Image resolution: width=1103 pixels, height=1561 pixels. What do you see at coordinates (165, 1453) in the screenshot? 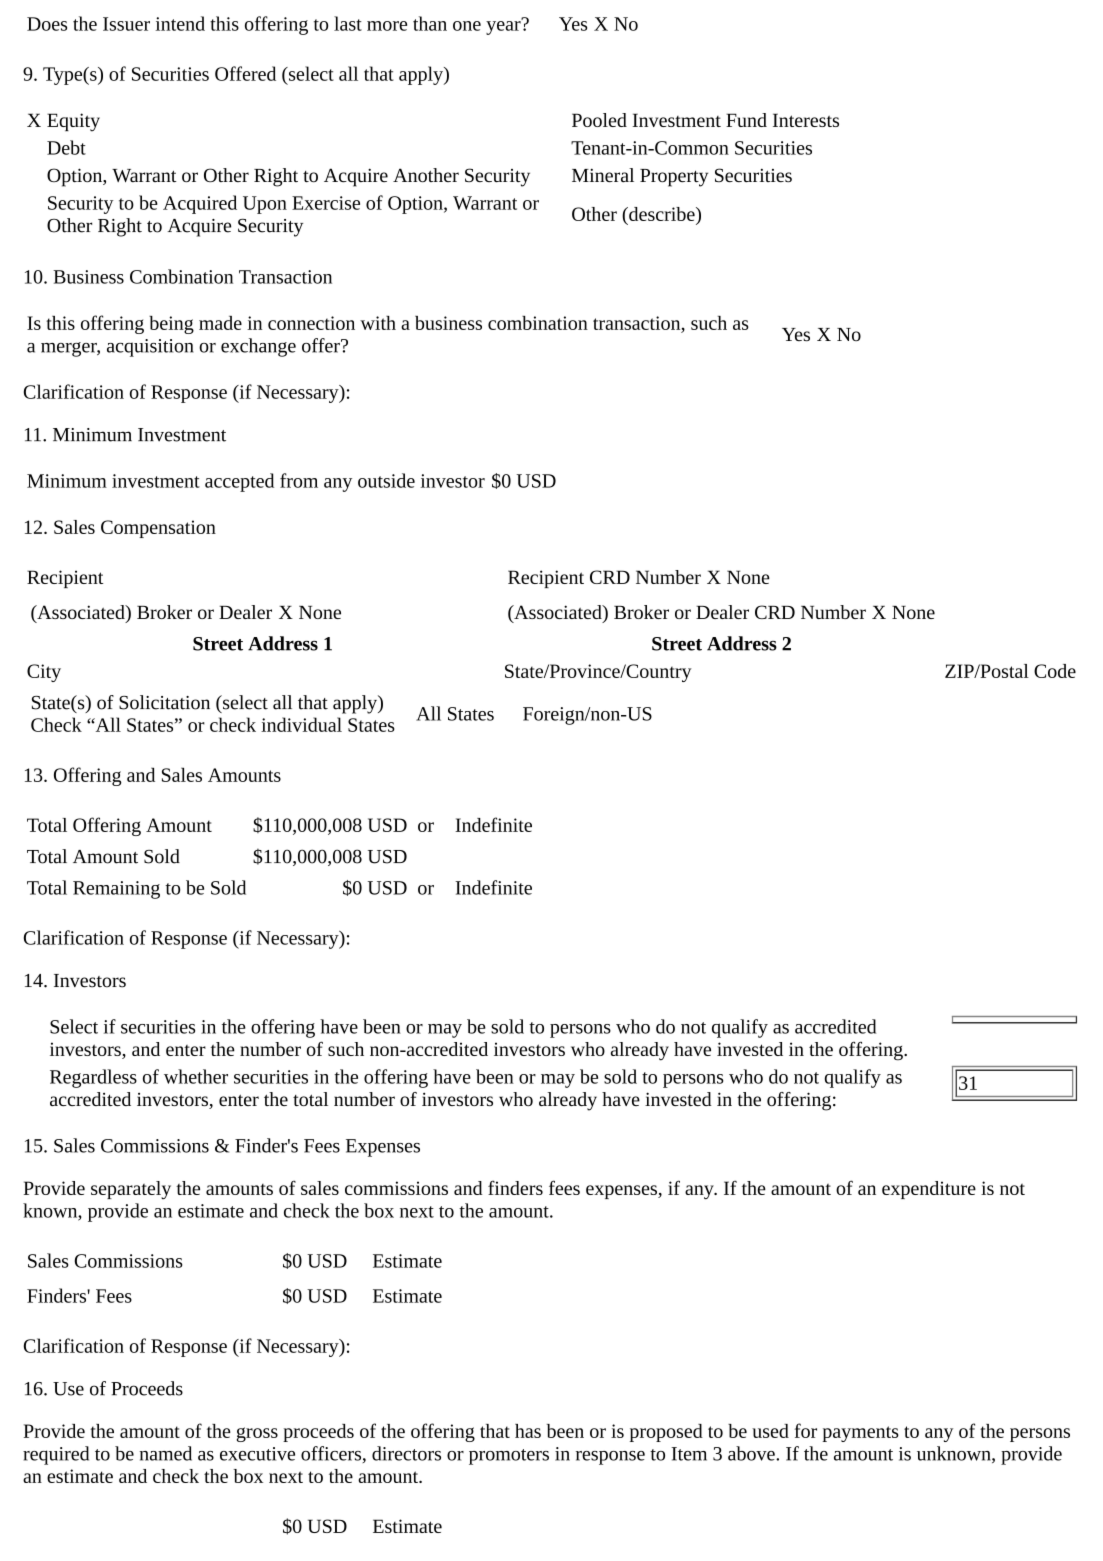
I see `named` at bounding box center [165, 1453].
